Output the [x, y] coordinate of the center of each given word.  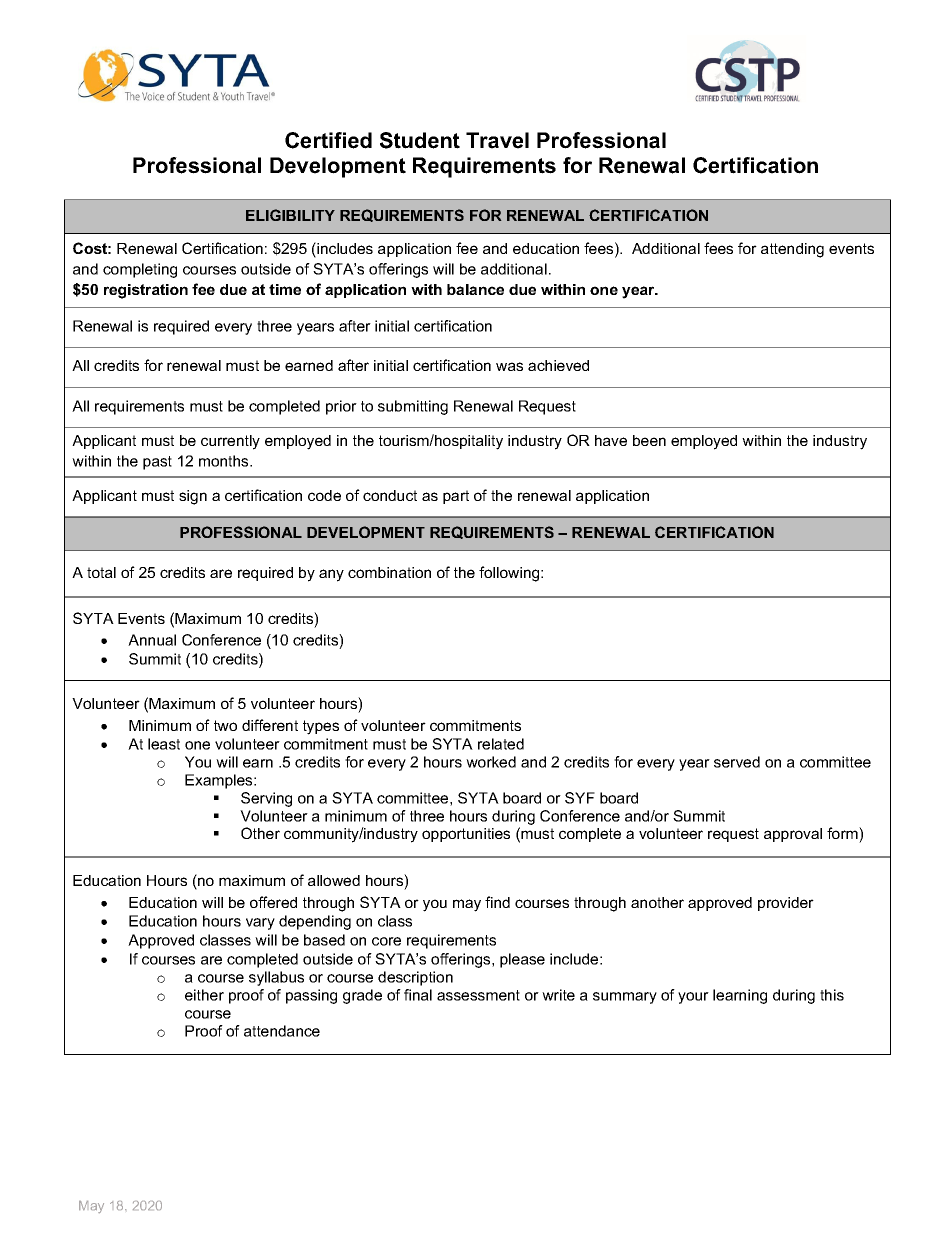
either [204, 995]
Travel [497, 140]
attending [792, 250]
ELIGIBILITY [290, 215]
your [693, 998]
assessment [478, 995]
